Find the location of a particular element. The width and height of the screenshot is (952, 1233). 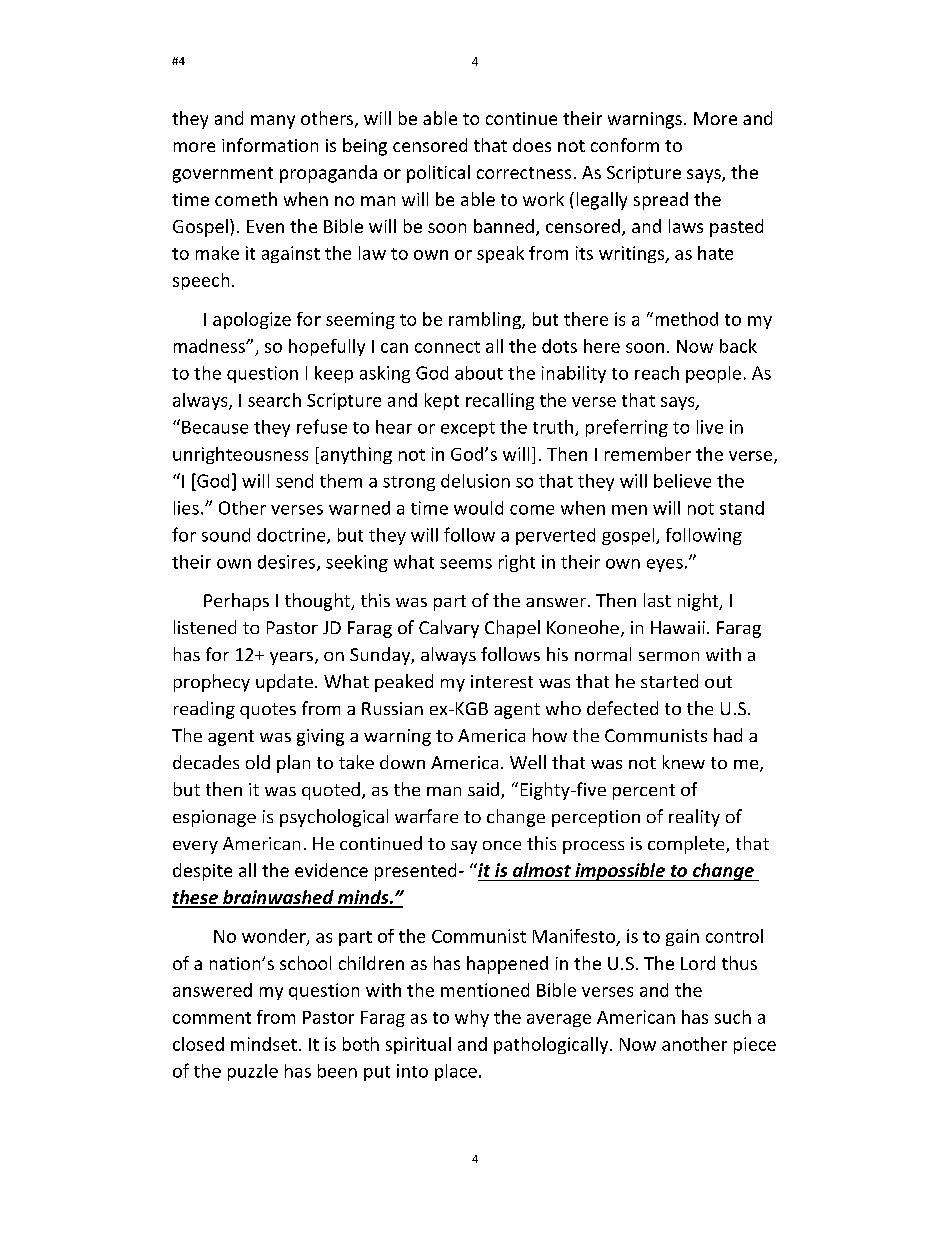

conform is located at coordinates (625, 145).
